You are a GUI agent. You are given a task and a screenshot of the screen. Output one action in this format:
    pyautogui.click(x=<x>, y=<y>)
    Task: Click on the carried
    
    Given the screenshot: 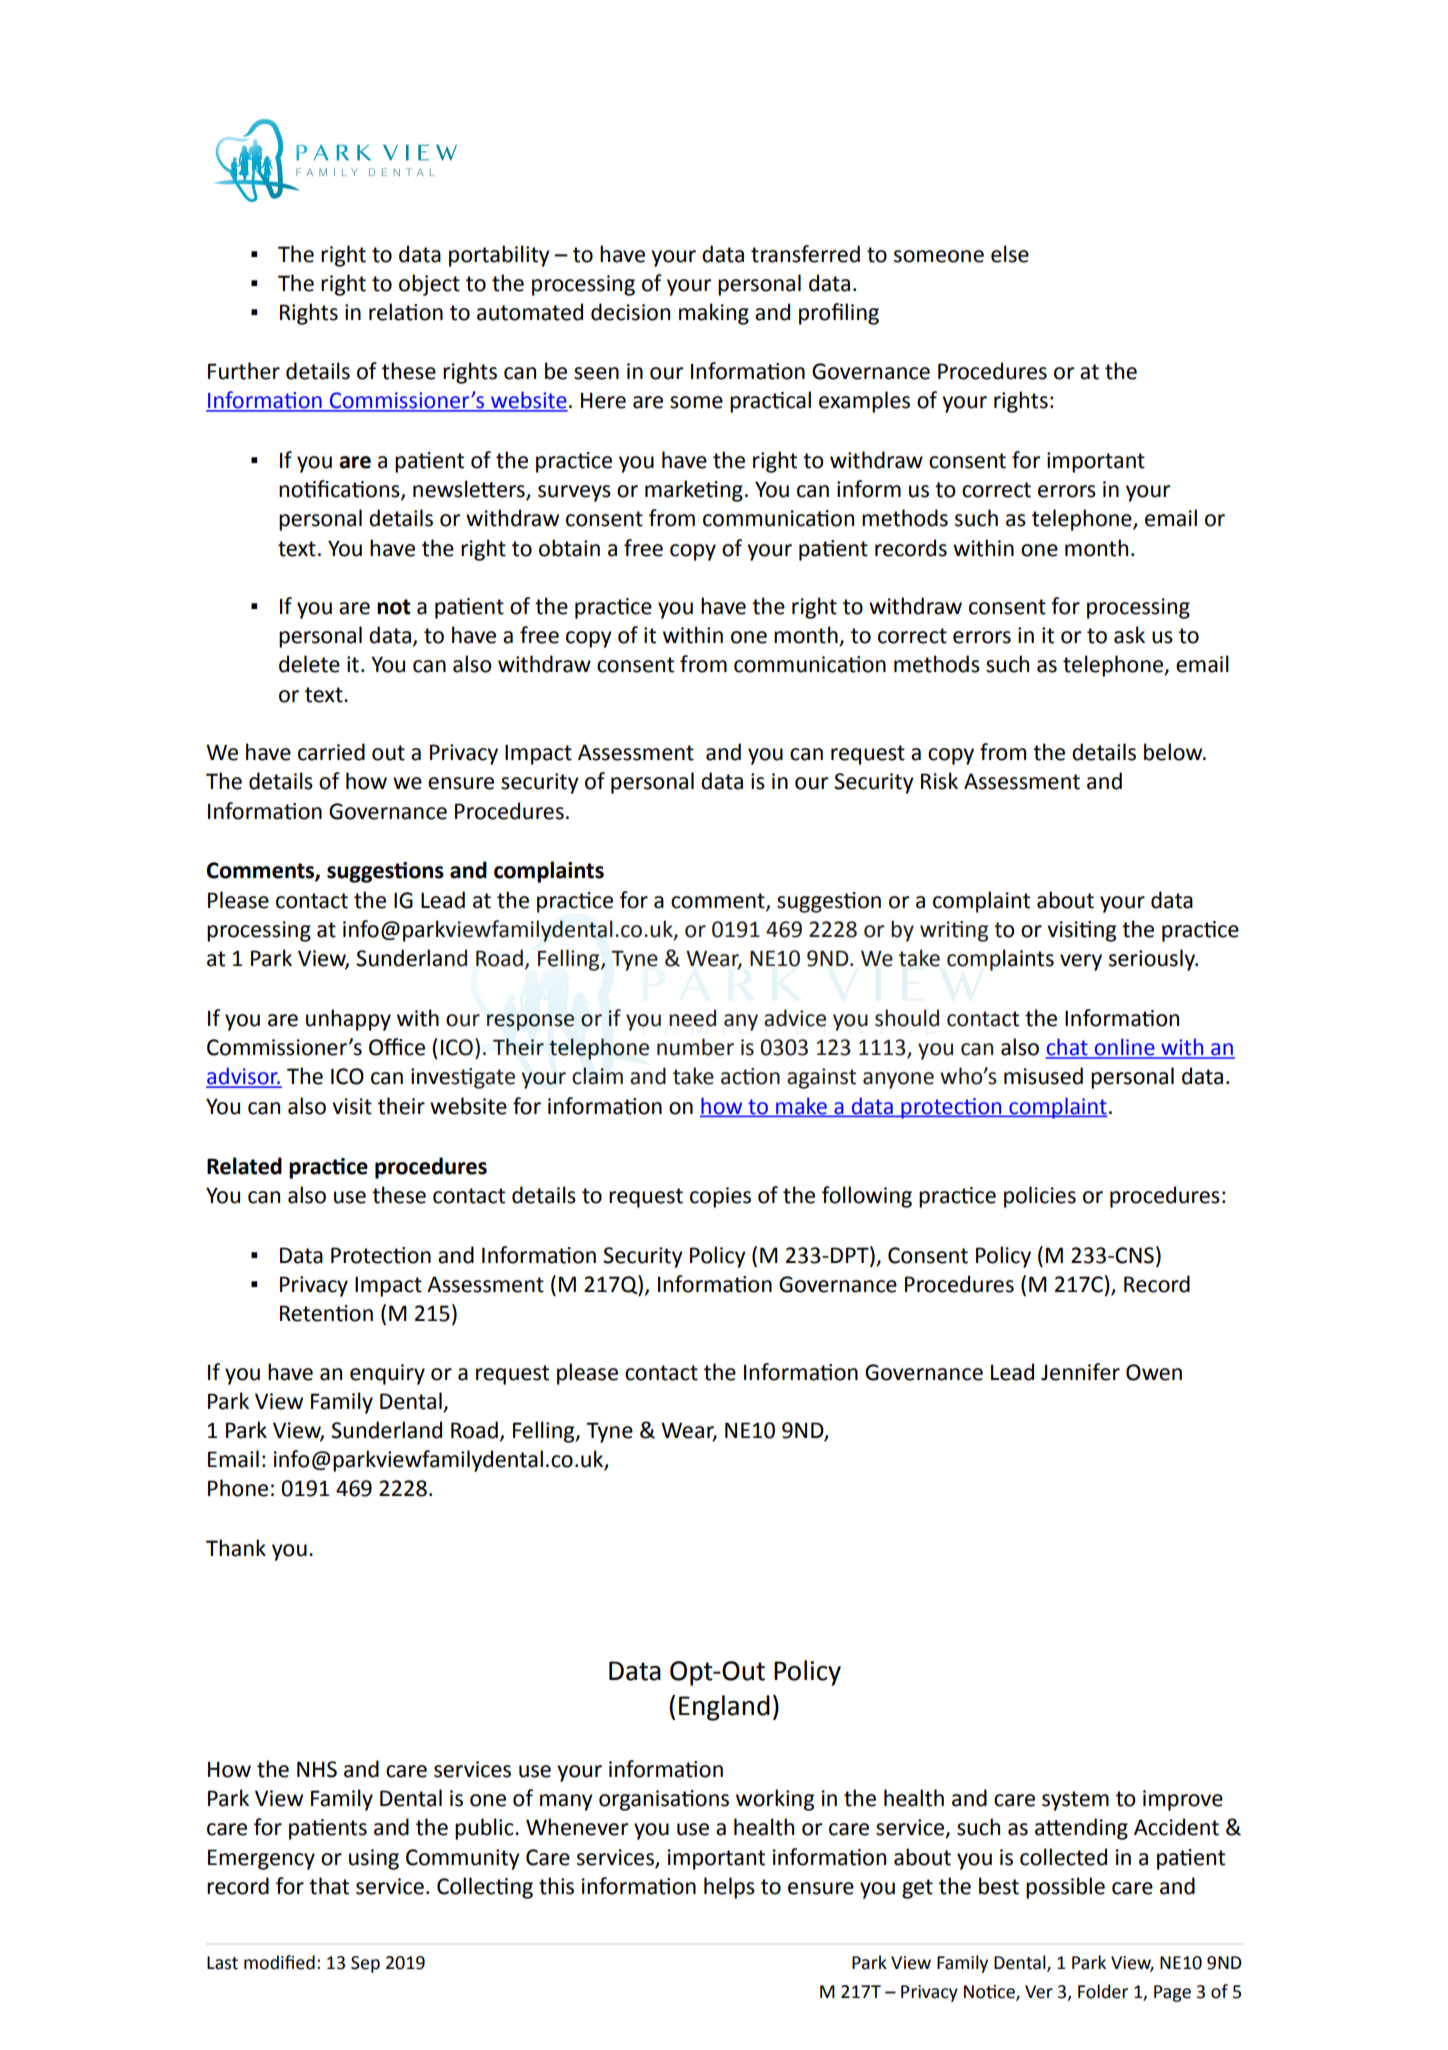 What is the action you would take?
    pyautogui.click(x=331, y=752)
